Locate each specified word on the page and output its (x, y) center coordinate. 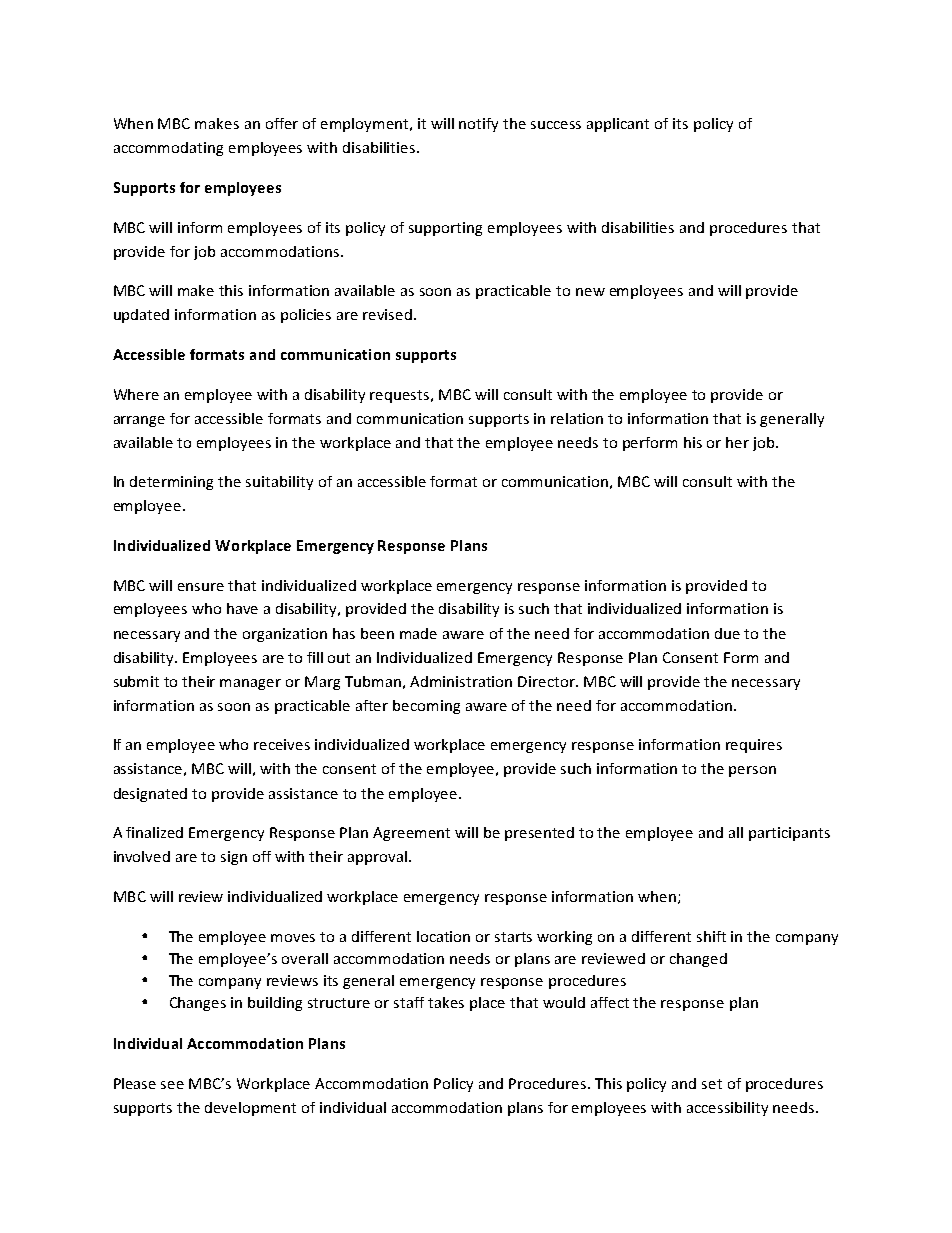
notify (478, 125)
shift (711, 936)
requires (754, 746)
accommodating (168, 149)
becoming (426, 707)
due (727, 633)
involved (142, 856)
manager (250, 684)
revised (387, 314)
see (172, 1085)
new (590, 292)
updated (141, 316)
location (443, 936)
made (418, 633)
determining (171, 483)
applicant (618, 125)
